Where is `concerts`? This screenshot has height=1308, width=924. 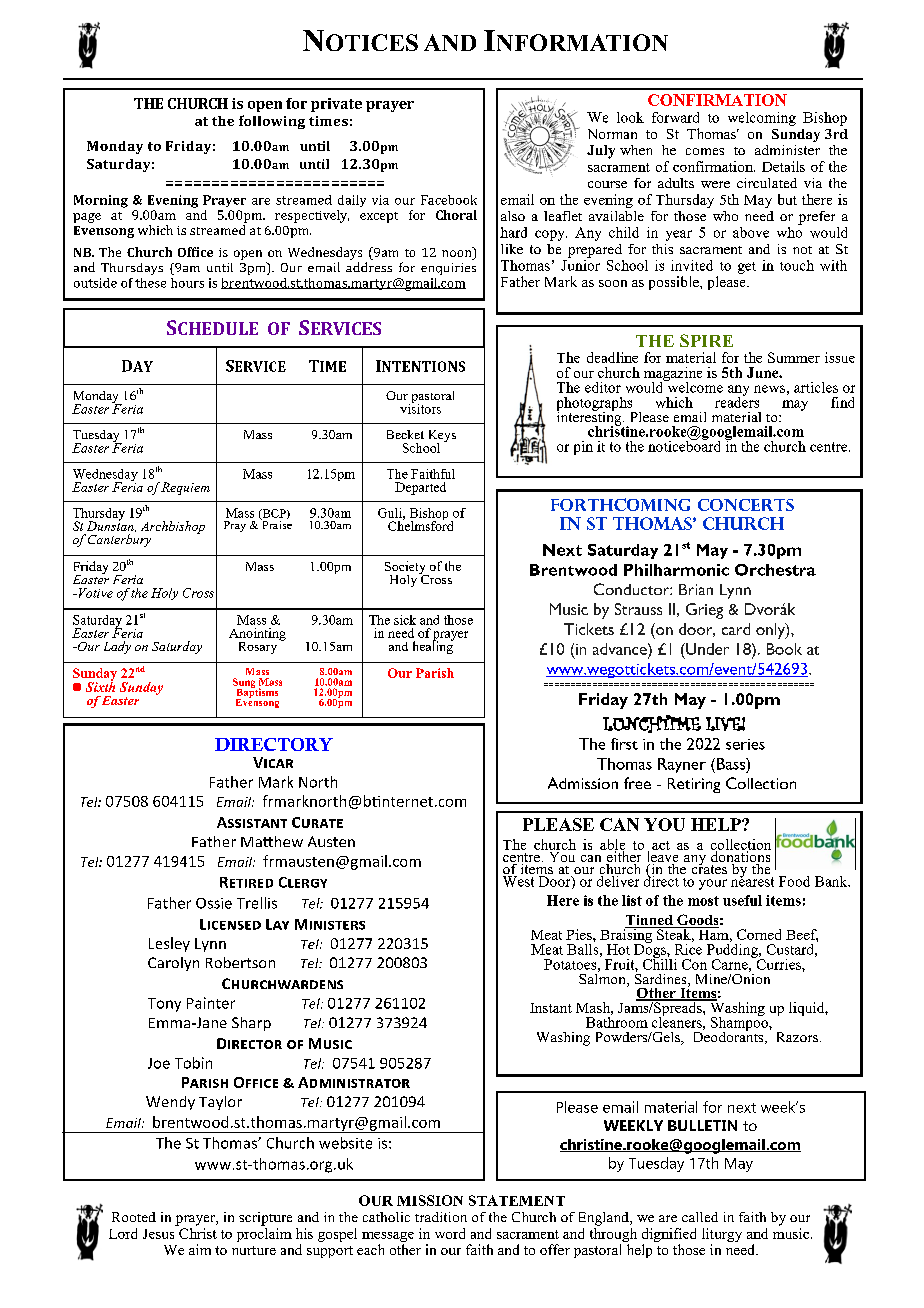 concerts is located at coordinates (746, 505).
